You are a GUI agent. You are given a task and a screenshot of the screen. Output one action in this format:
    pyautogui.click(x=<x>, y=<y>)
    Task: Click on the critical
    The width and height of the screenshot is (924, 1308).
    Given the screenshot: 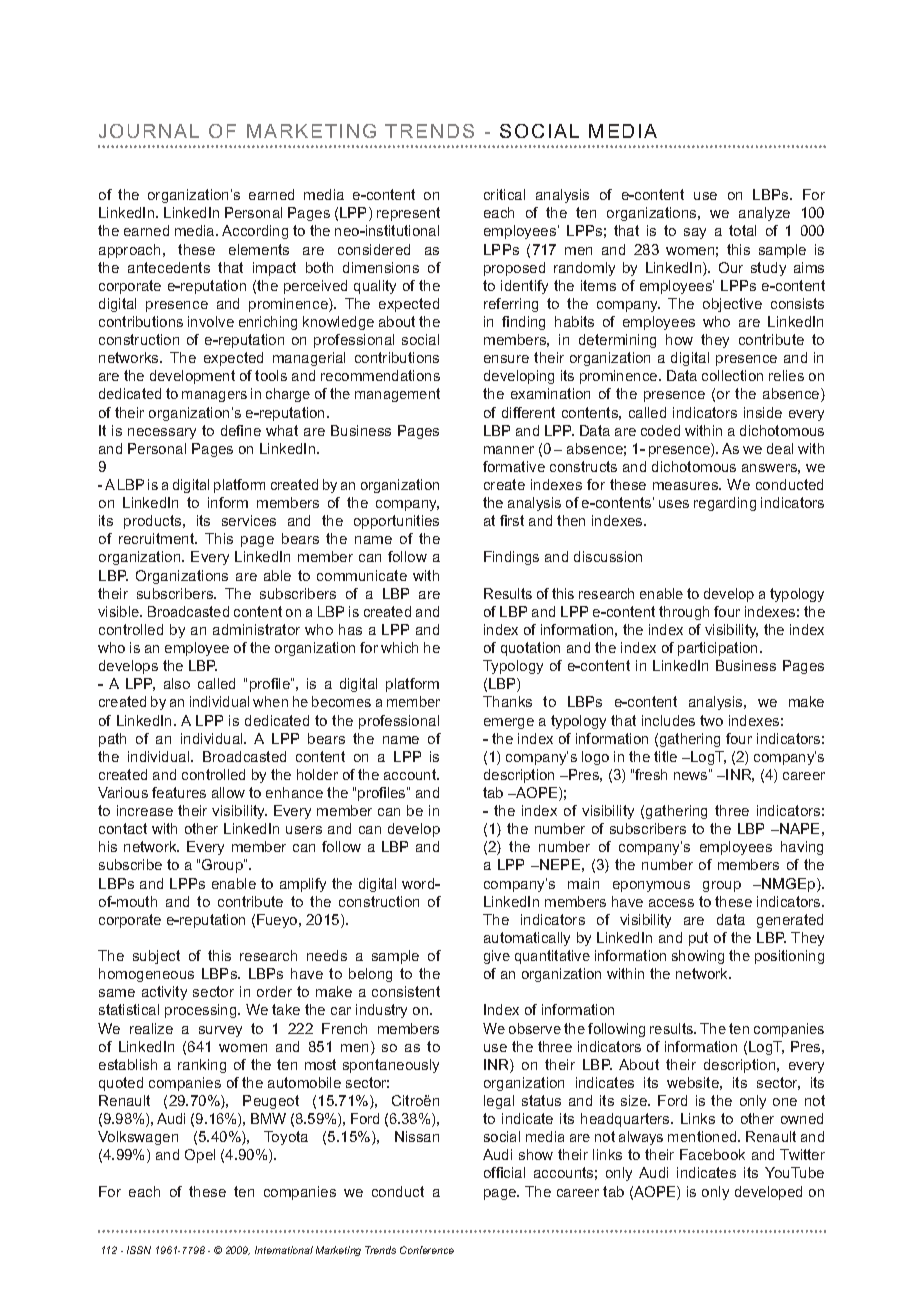 What is the action you would take?
    pyautogui.click(x=504, y=194)
